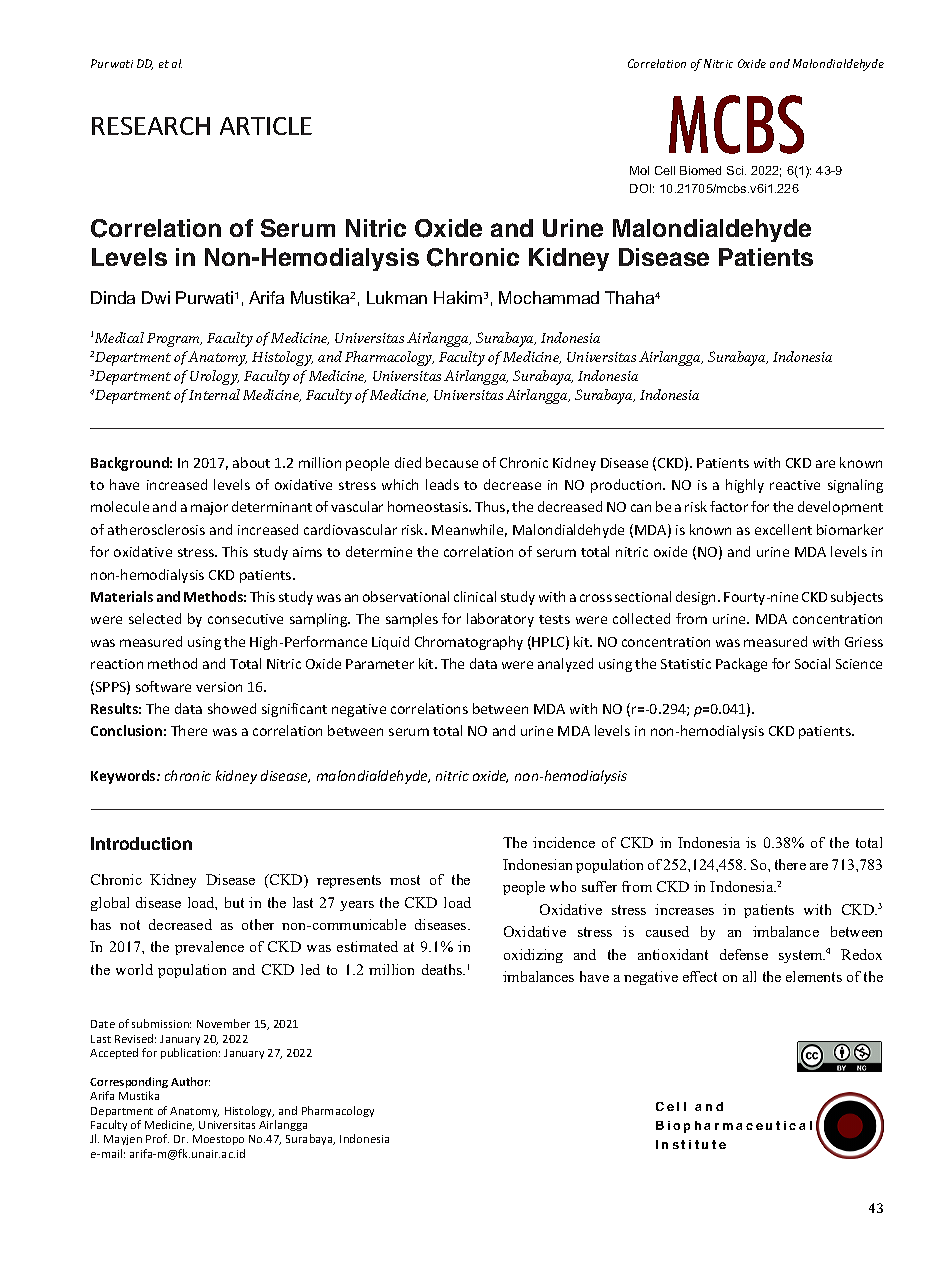  Describe the element at coordinates (691, 1144) in the page. I see `Institute` at that location.
